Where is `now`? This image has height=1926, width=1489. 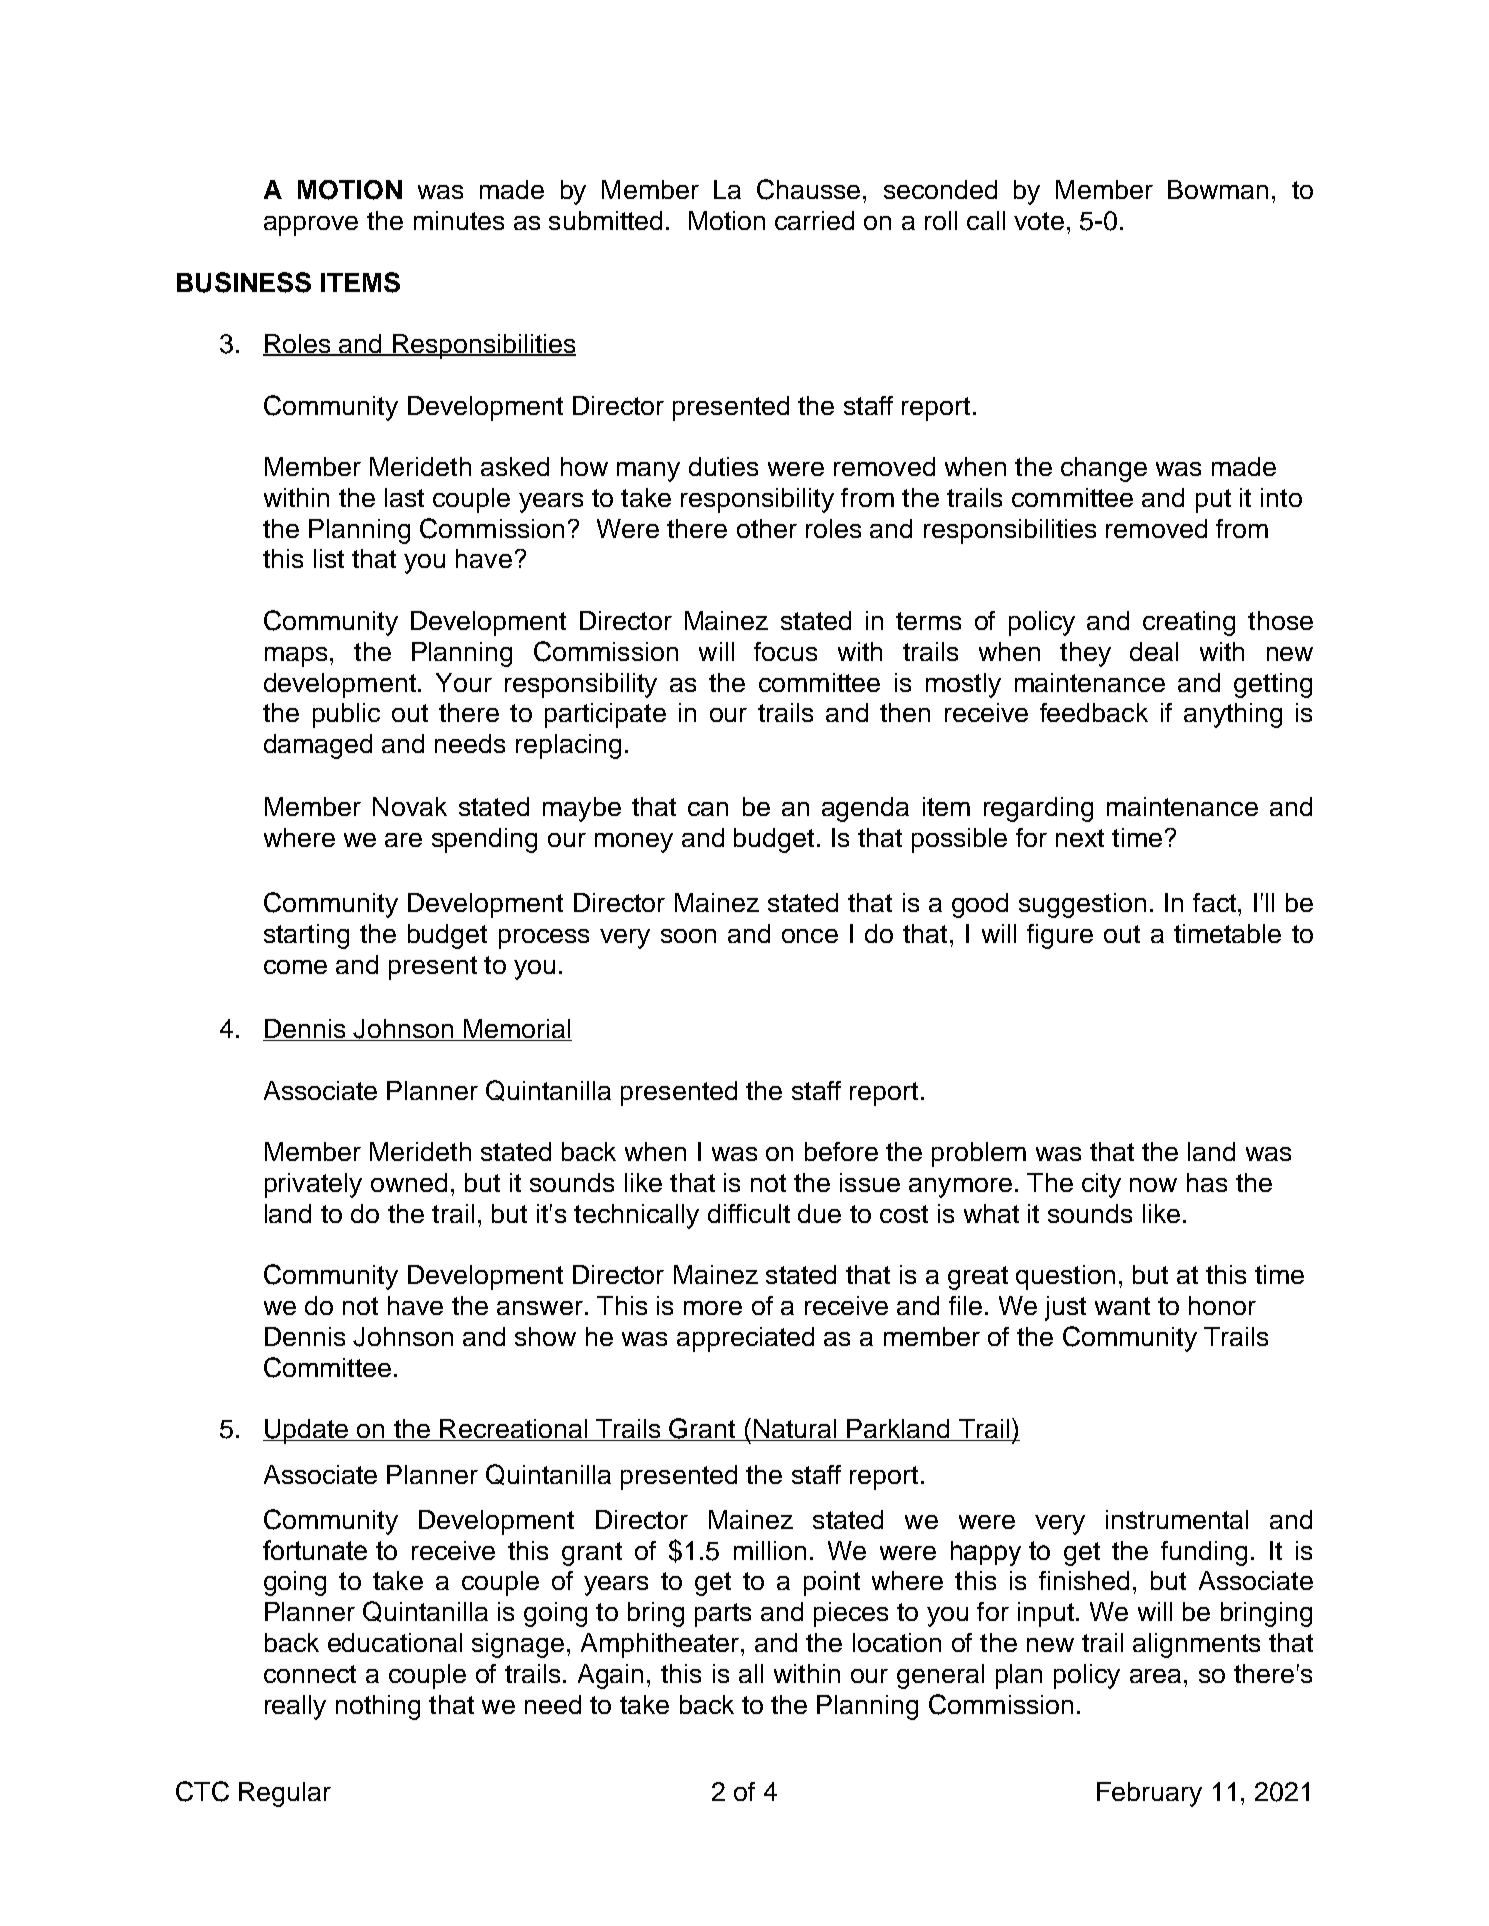
now is located at coordinates (1153, 1185).
